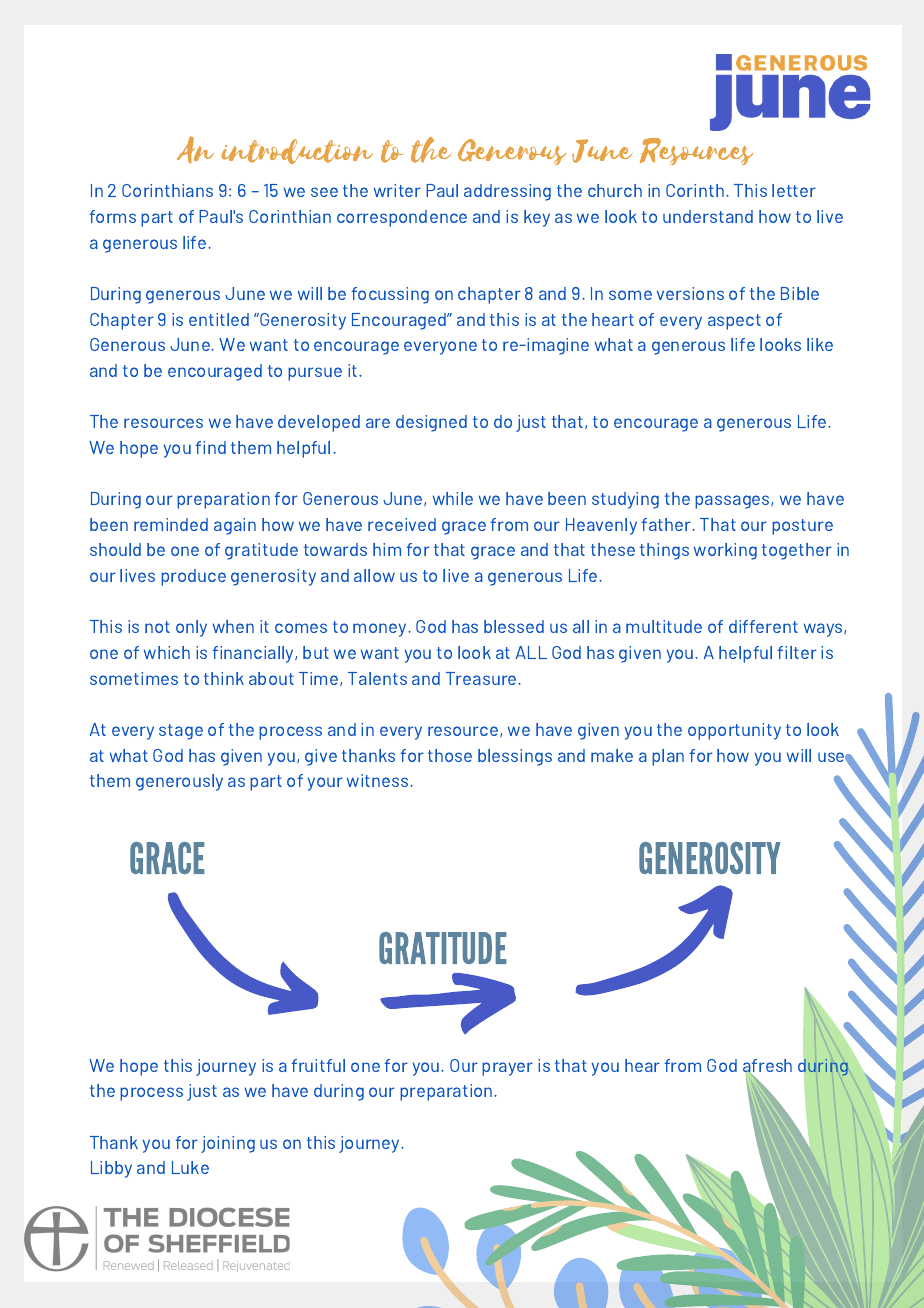 This screenshot has height=1308, width=924. What do you see at coordinates (228, 1144) in the screenshot?
I see `joining` at bounding box center [228, 1144].
